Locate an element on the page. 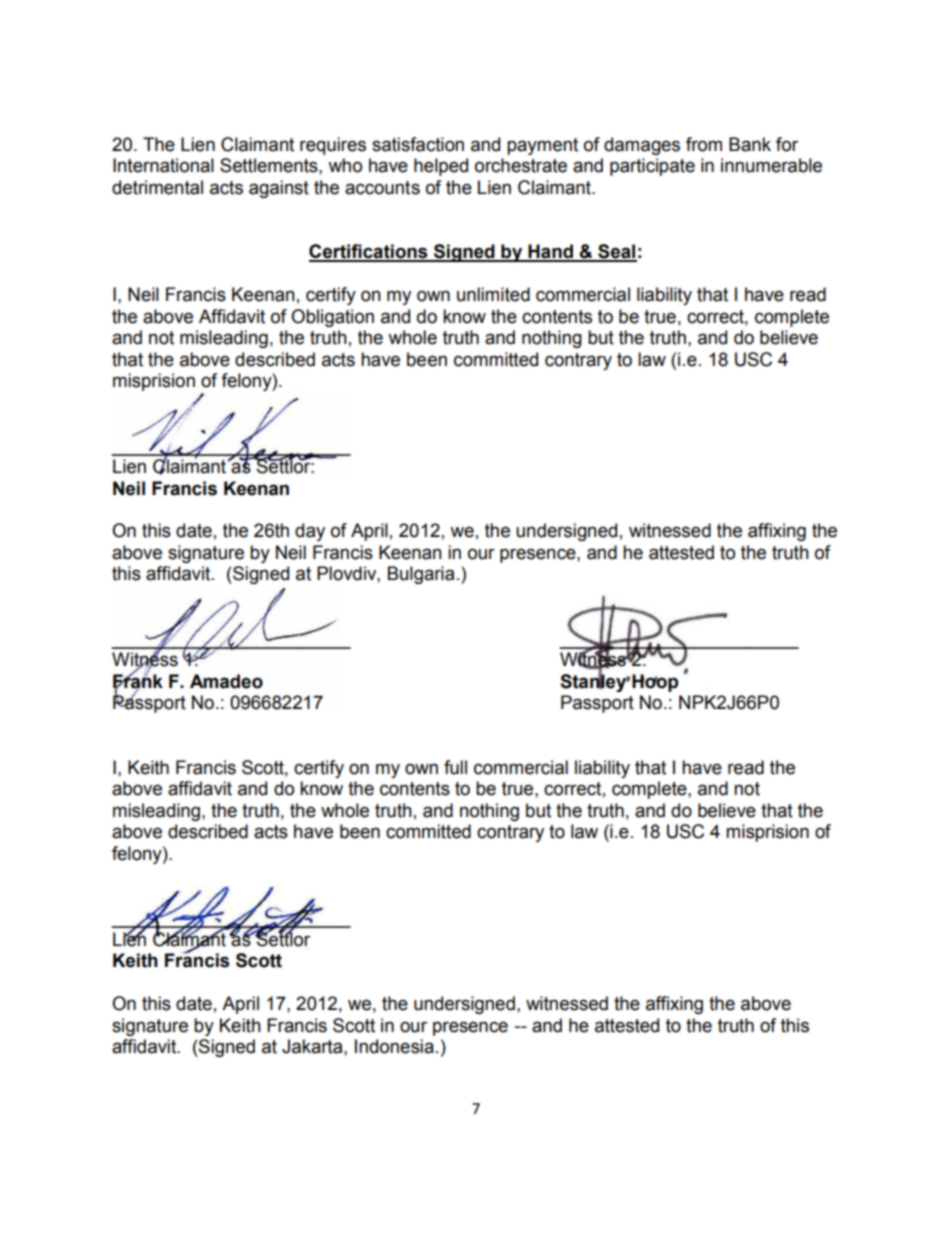 The image size is (952, 1233). Bulgaria is located at coordinates (421, 575).
